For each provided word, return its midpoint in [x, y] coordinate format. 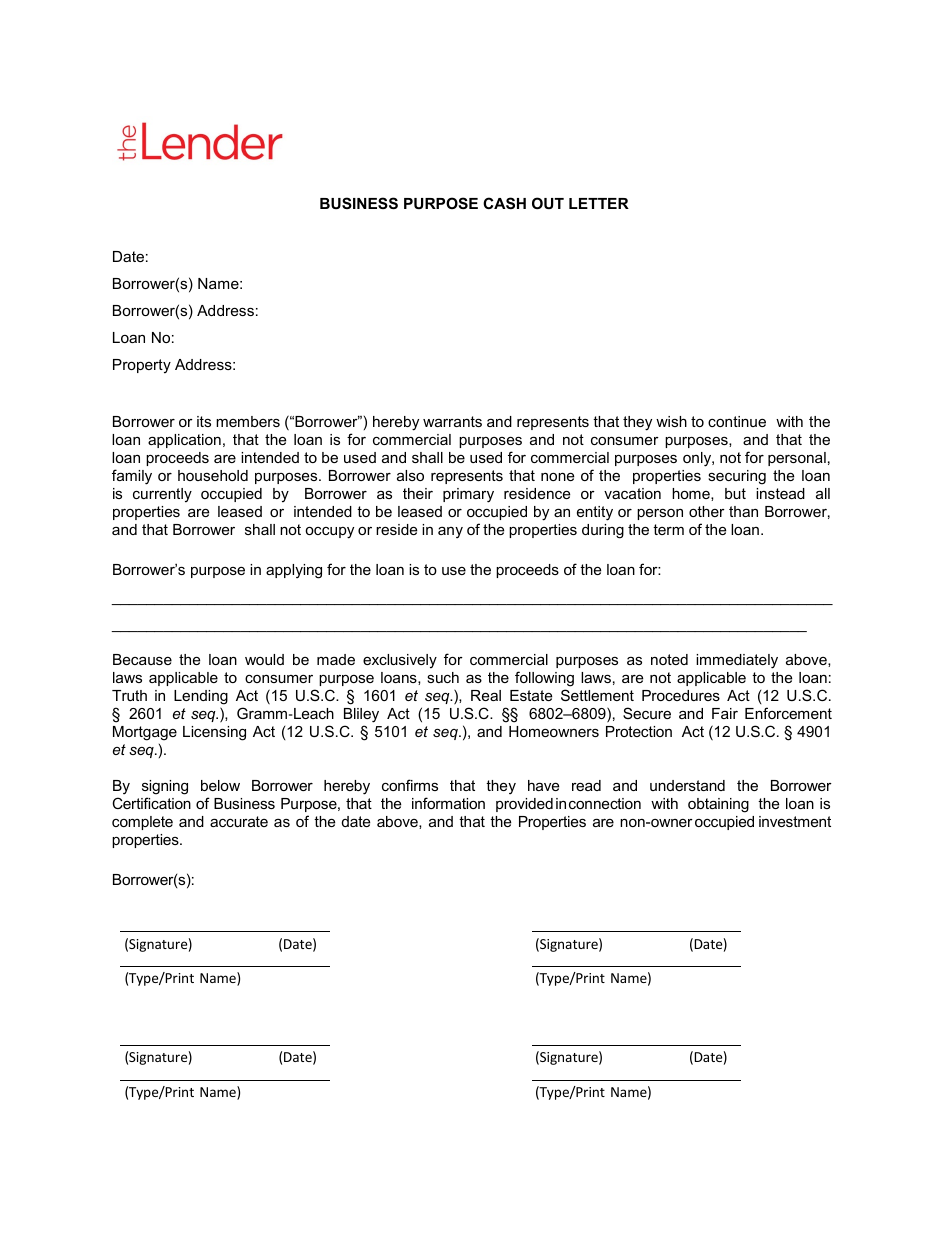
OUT [548, 203]
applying [294, 571]
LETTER [599, 203]
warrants [452, 421]
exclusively [400, 661]
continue [737, 421]
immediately [737, 661]
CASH [504, 203]
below [220, 785]
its [204, 421]
